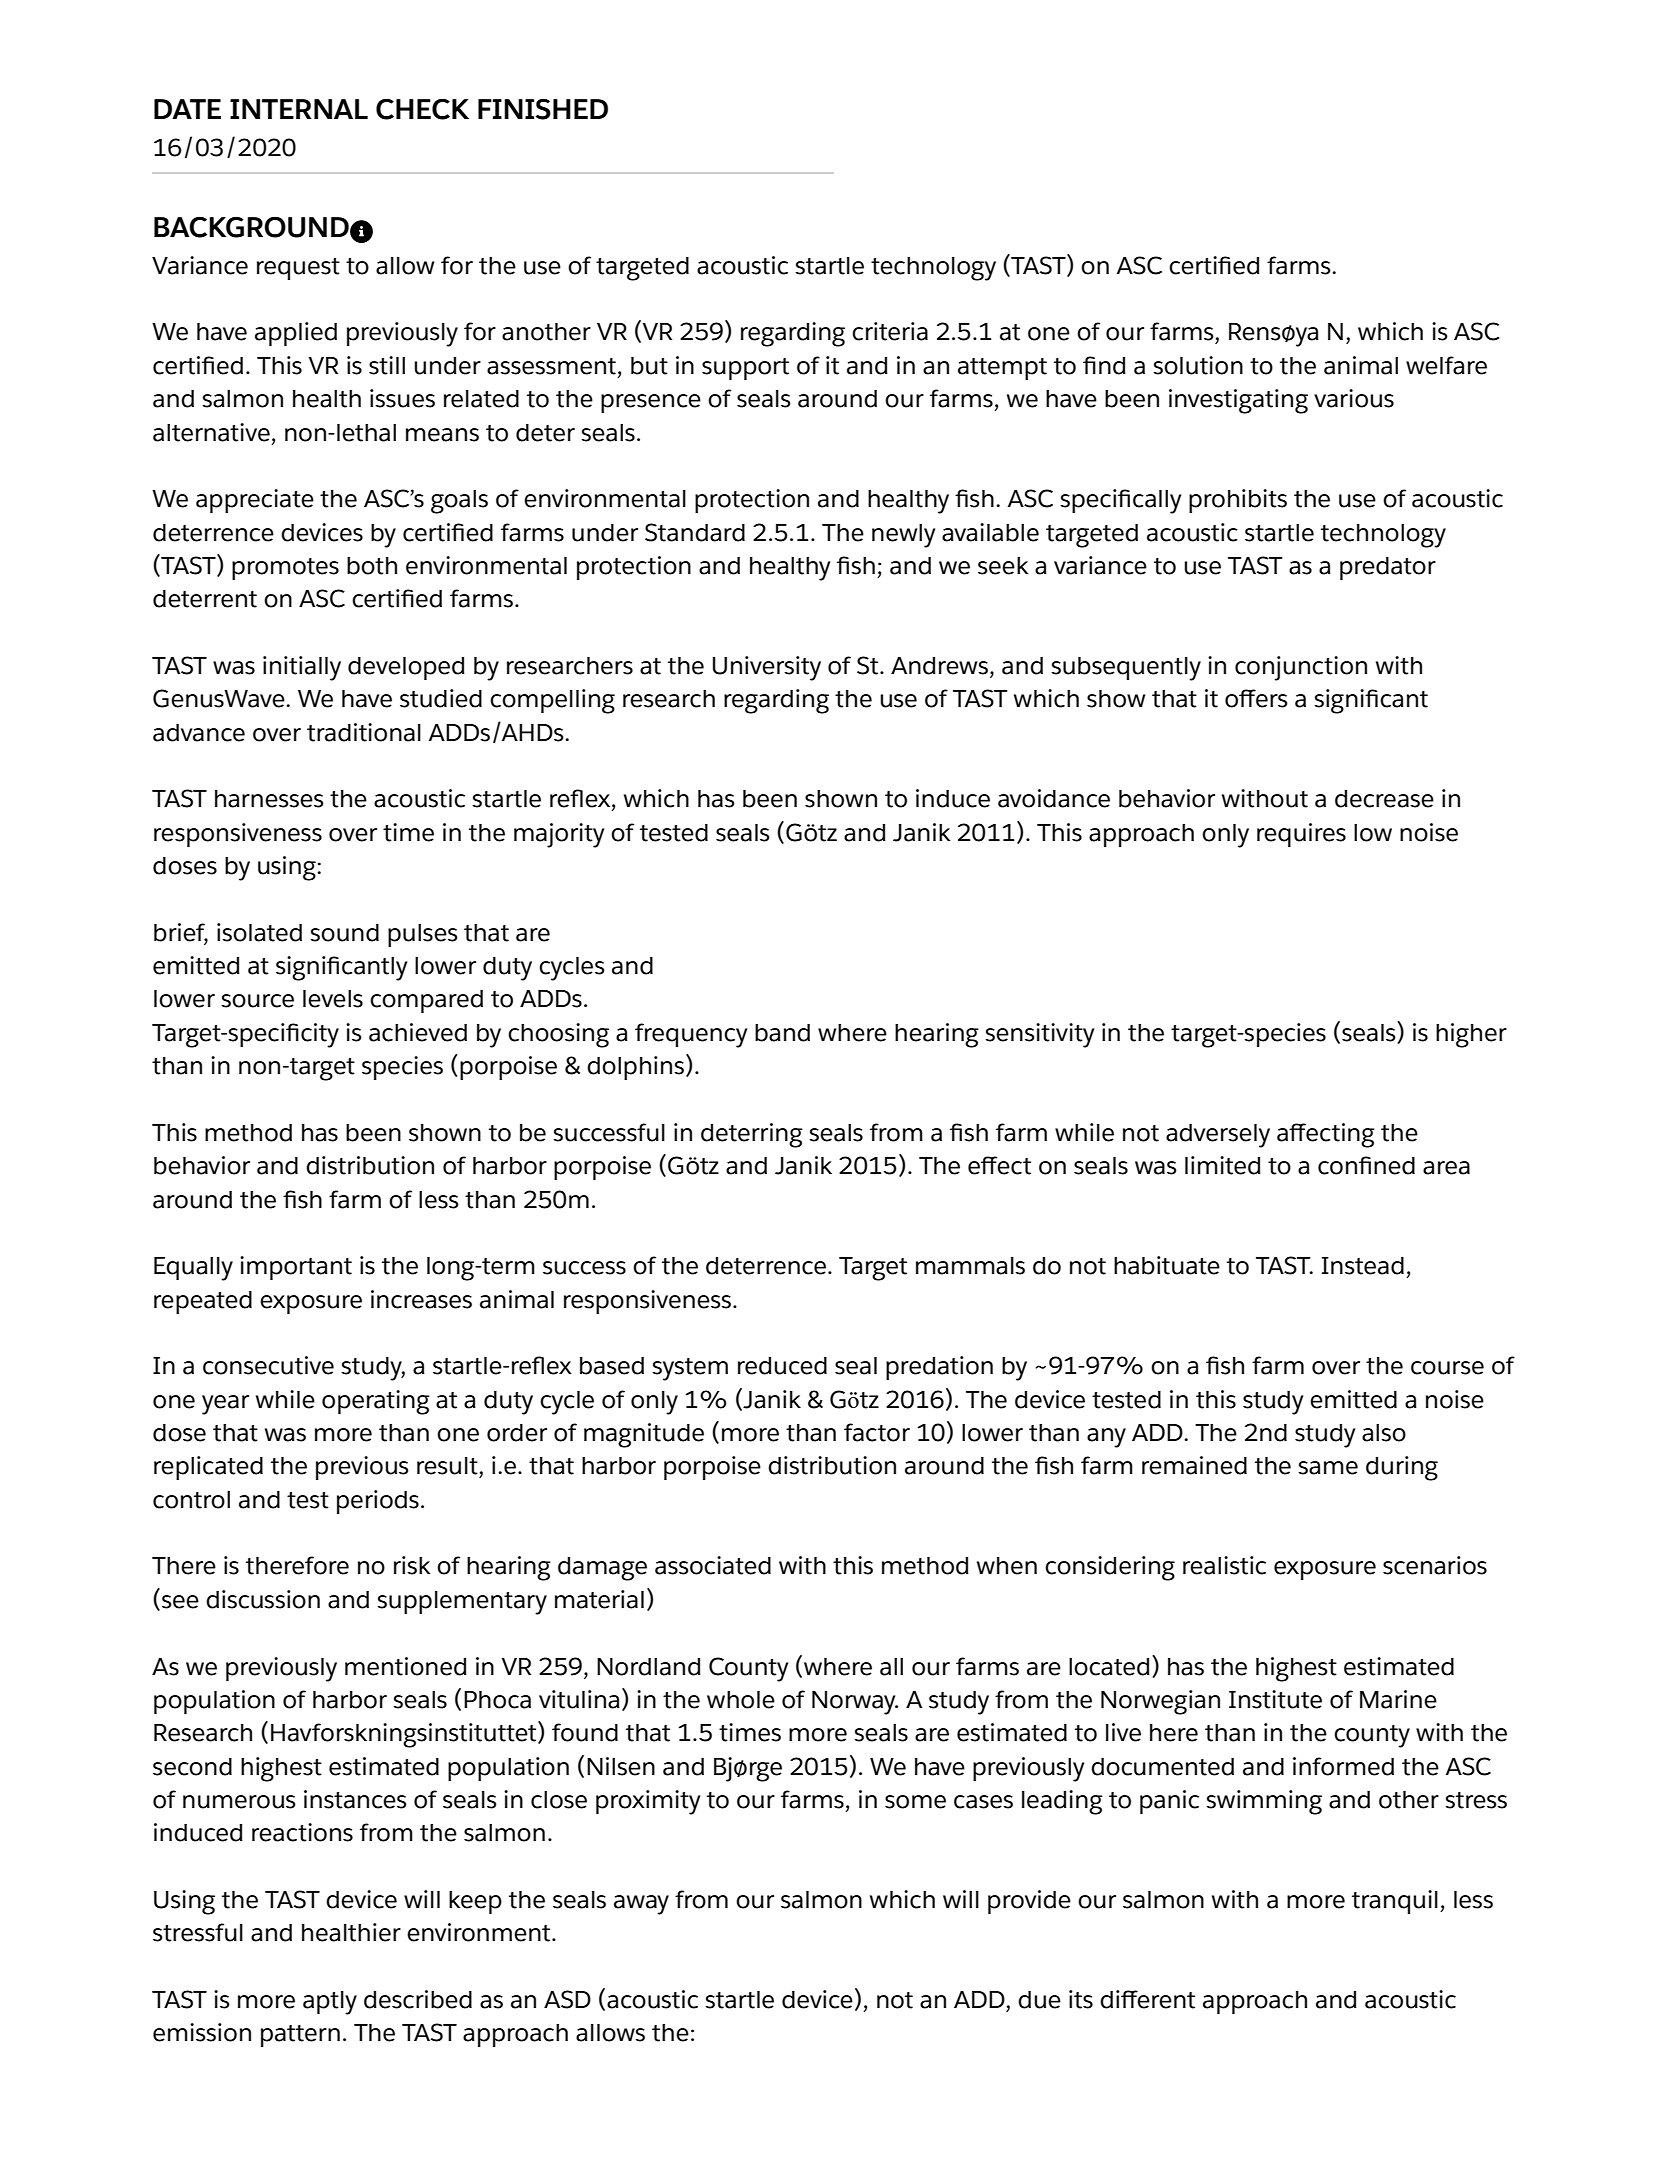  Describe the element at coordinates (1198, 365) in the page. I see `solution` at that location.
